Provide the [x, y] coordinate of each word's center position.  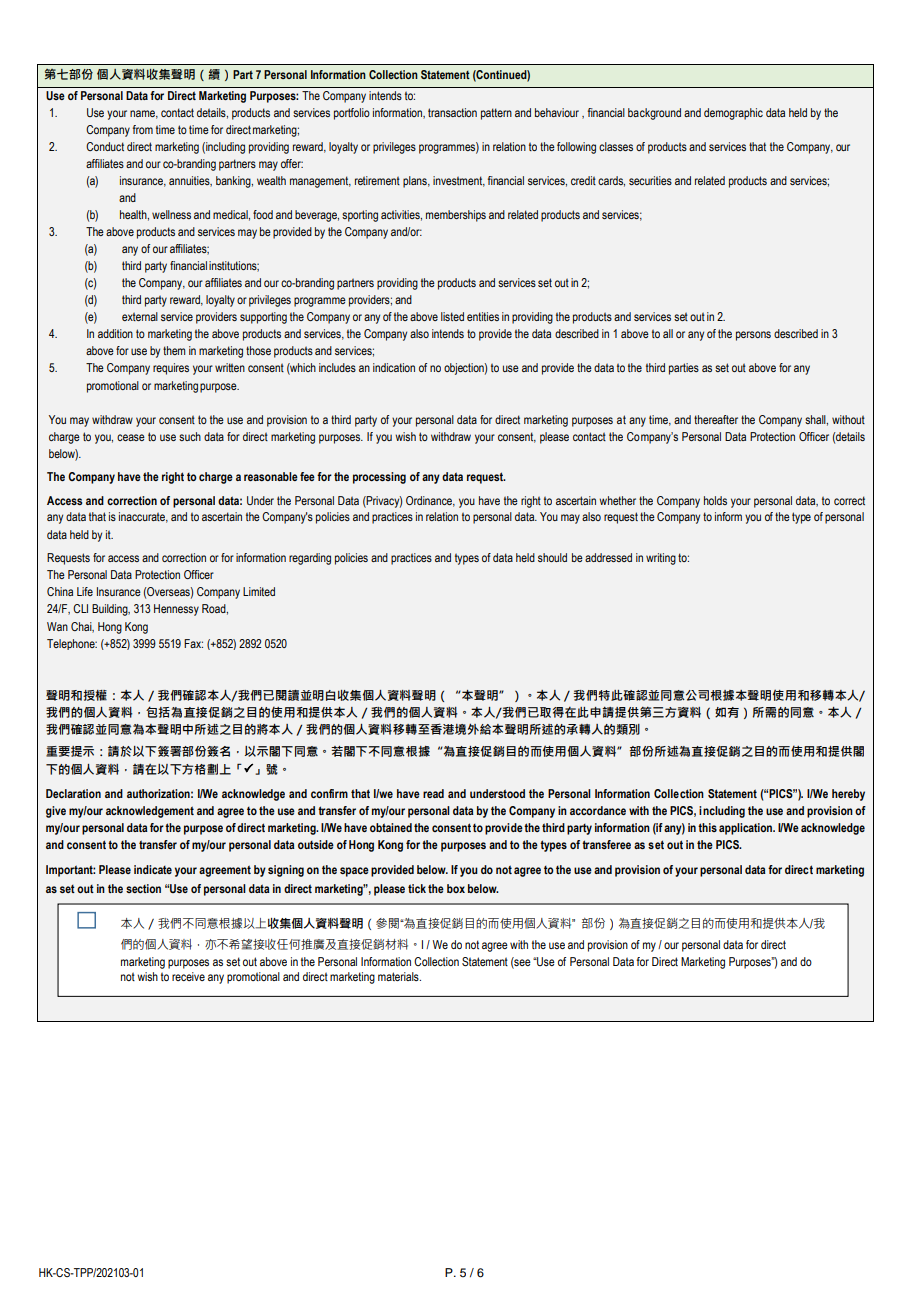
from [143, 129]
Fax [193, 643]
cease [131, 437]
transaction [452, 112]
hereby [848, 795]
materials [399, 976]
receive [188, 976]
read [433, 793]
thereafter [716, 419]
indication [394, 367]
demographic [733, 114]
